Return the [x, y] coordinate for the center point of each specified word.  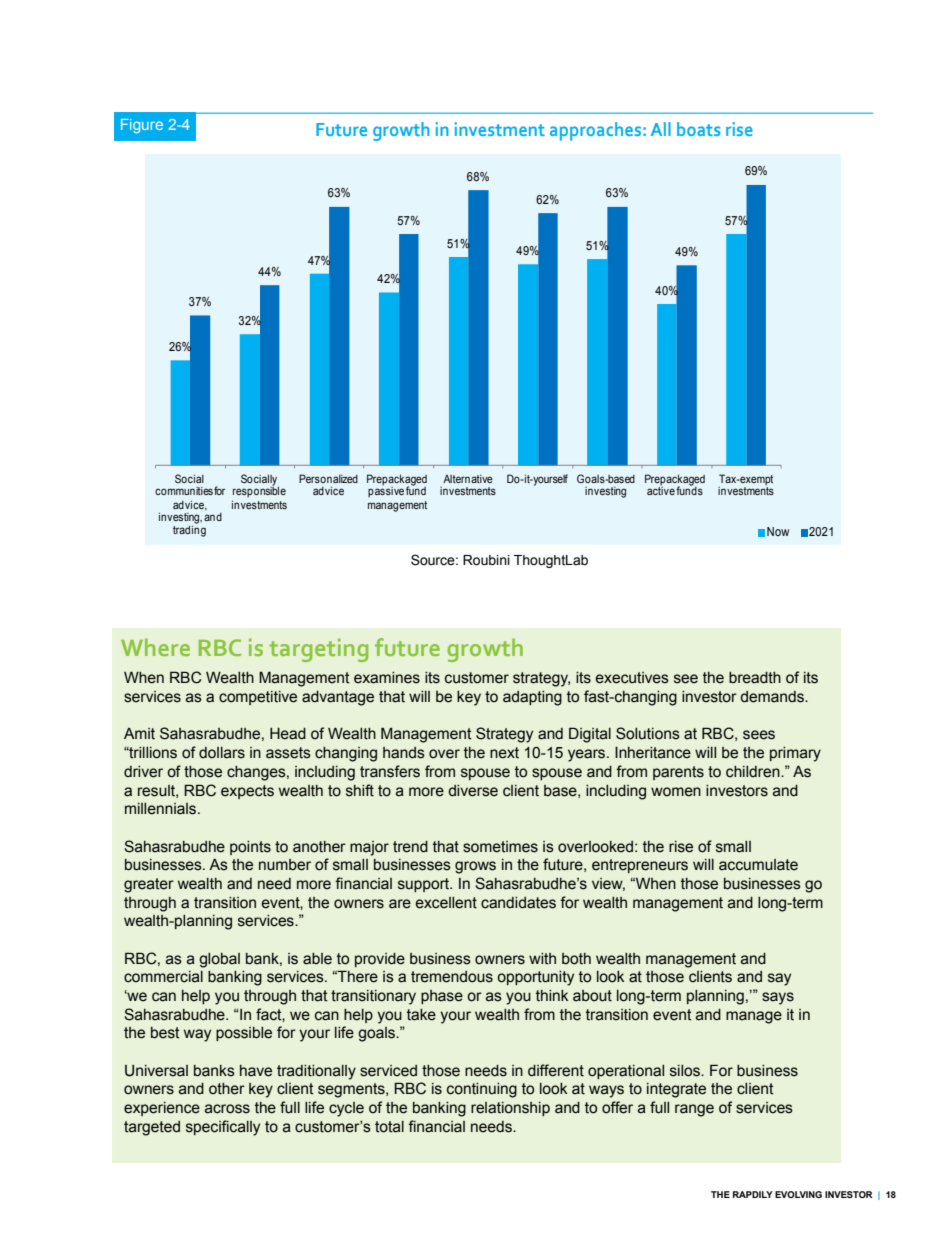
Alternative [468, 479]
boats [698, 129]
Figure [142, 126]
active [661, 489]
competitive [258, 698]
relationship [510, 1109]
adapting [532, 698]
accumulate [758, 865]
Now [778, 531]
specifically [223, 1128]
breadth [755, 678]
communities [184, 491]
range [694, 1110]
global [219, 960]
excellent [446, 903]
